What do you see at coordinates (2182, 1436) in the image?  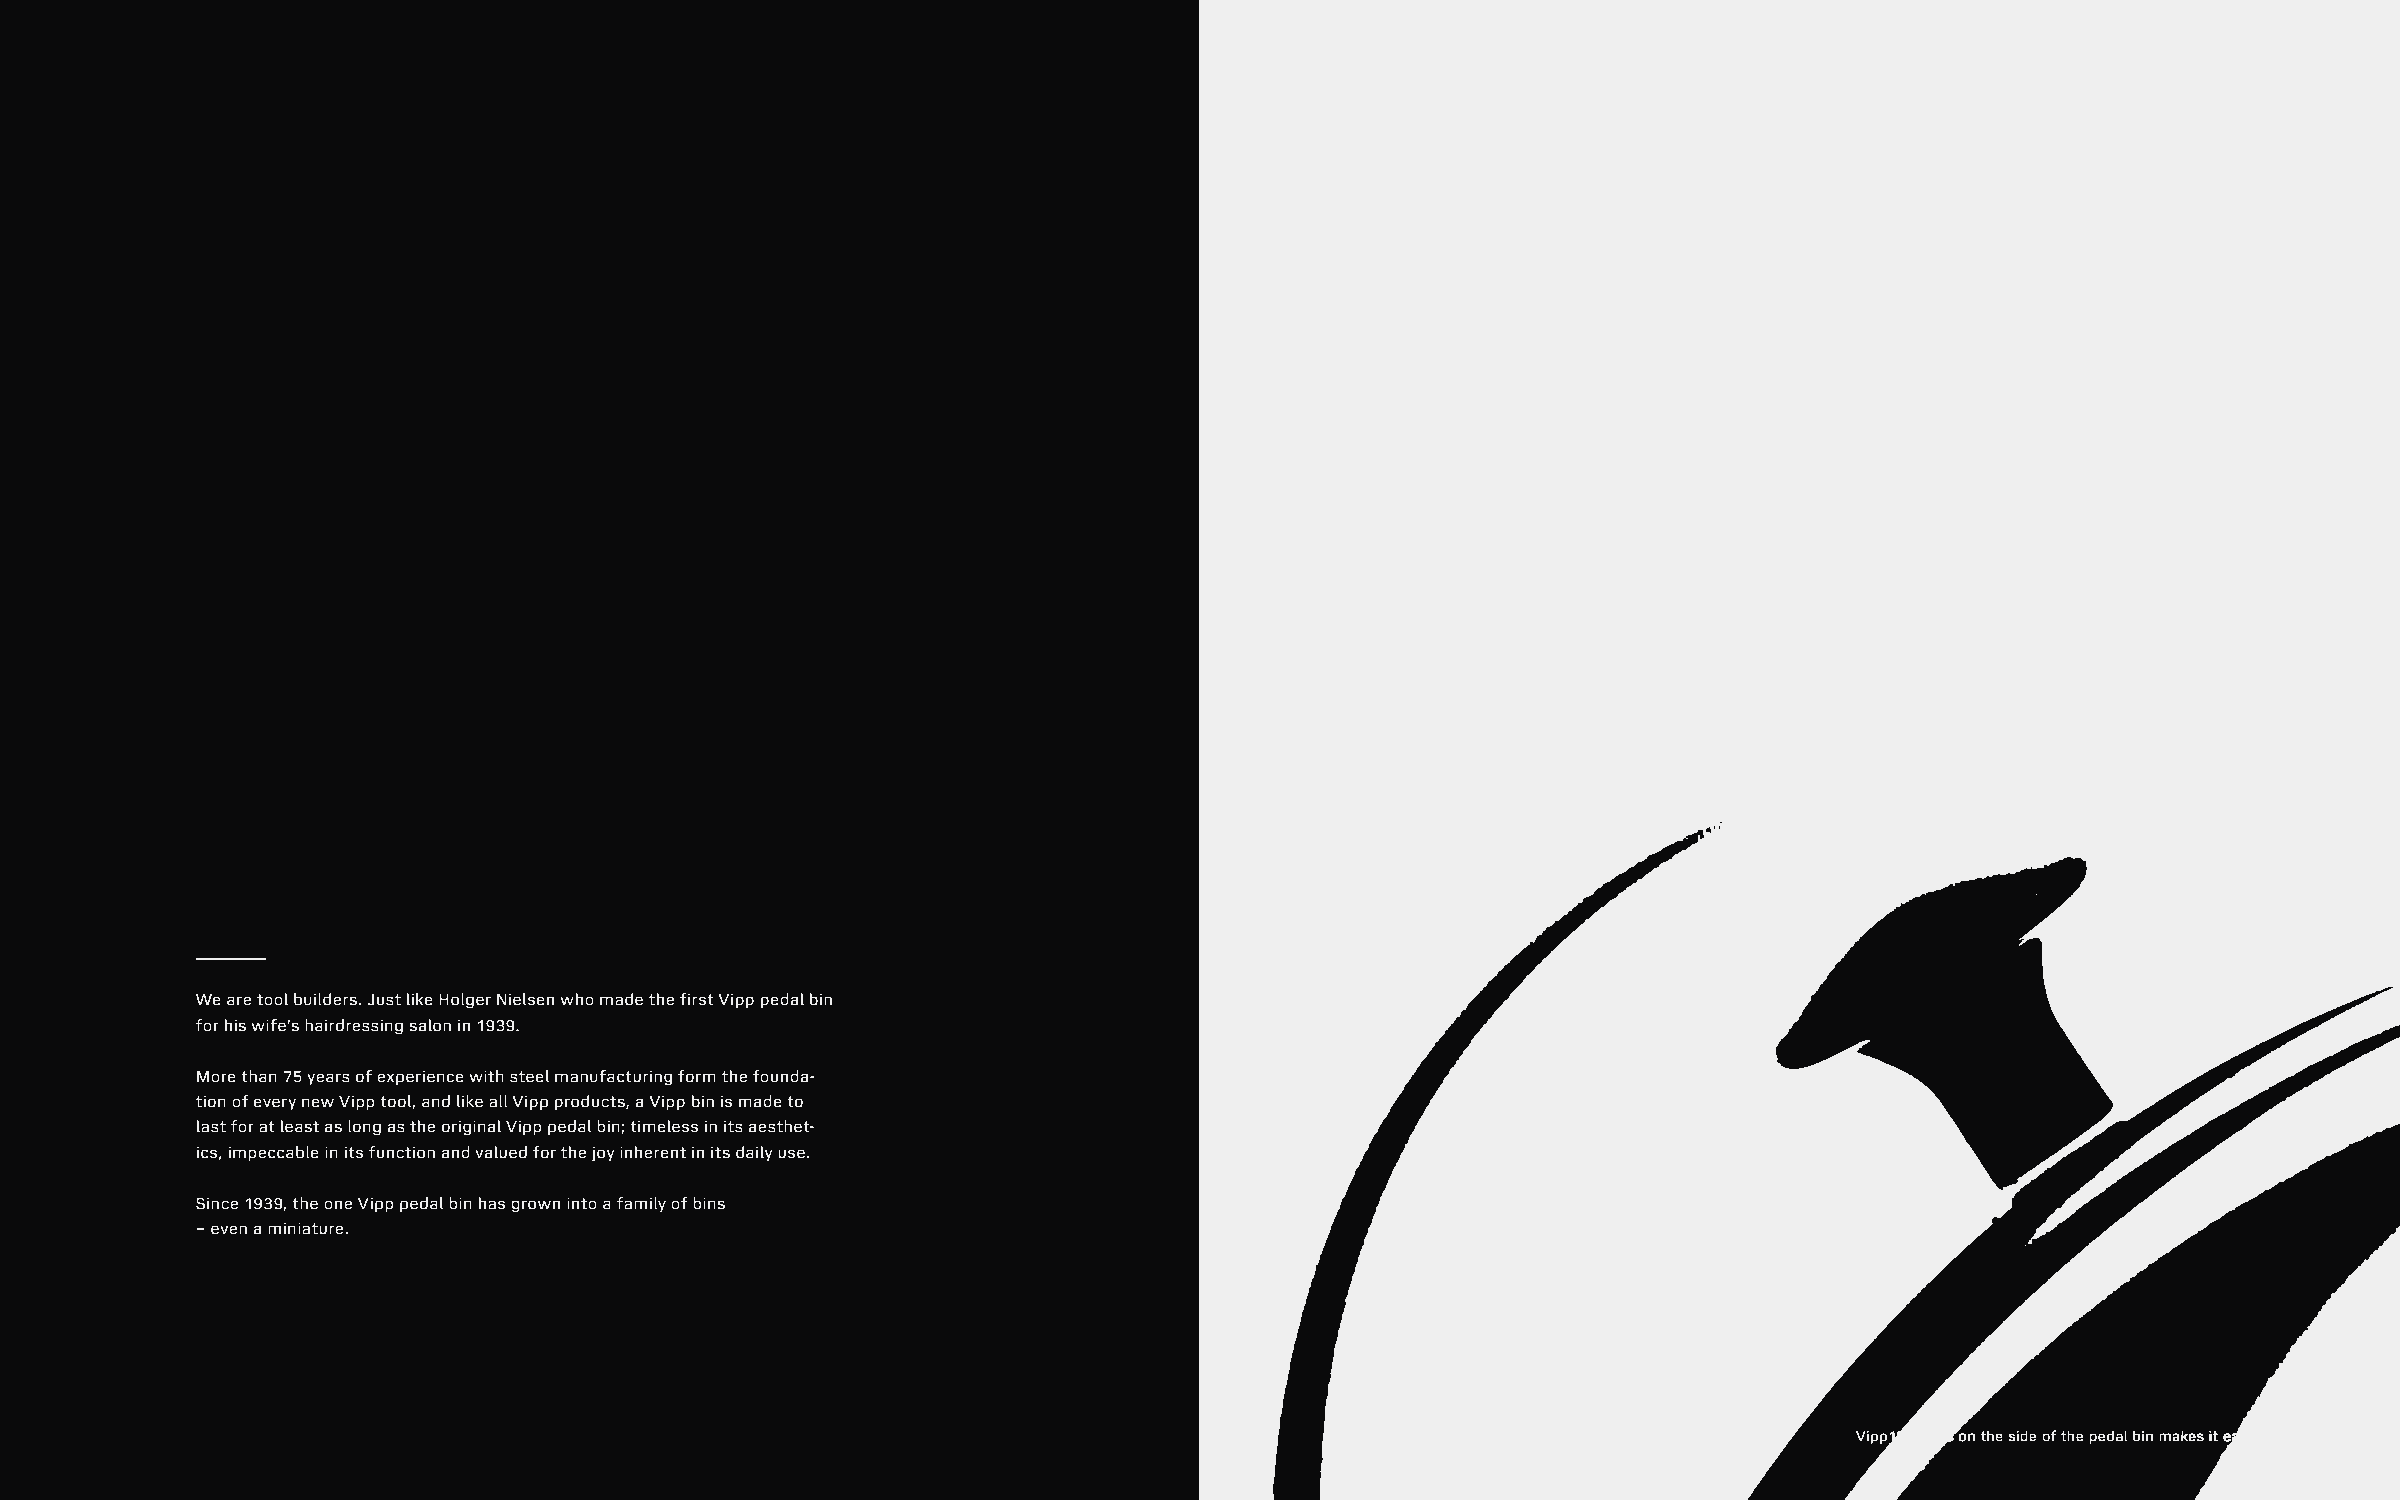 I see `makes` at bounding box center [2182, 1436].
